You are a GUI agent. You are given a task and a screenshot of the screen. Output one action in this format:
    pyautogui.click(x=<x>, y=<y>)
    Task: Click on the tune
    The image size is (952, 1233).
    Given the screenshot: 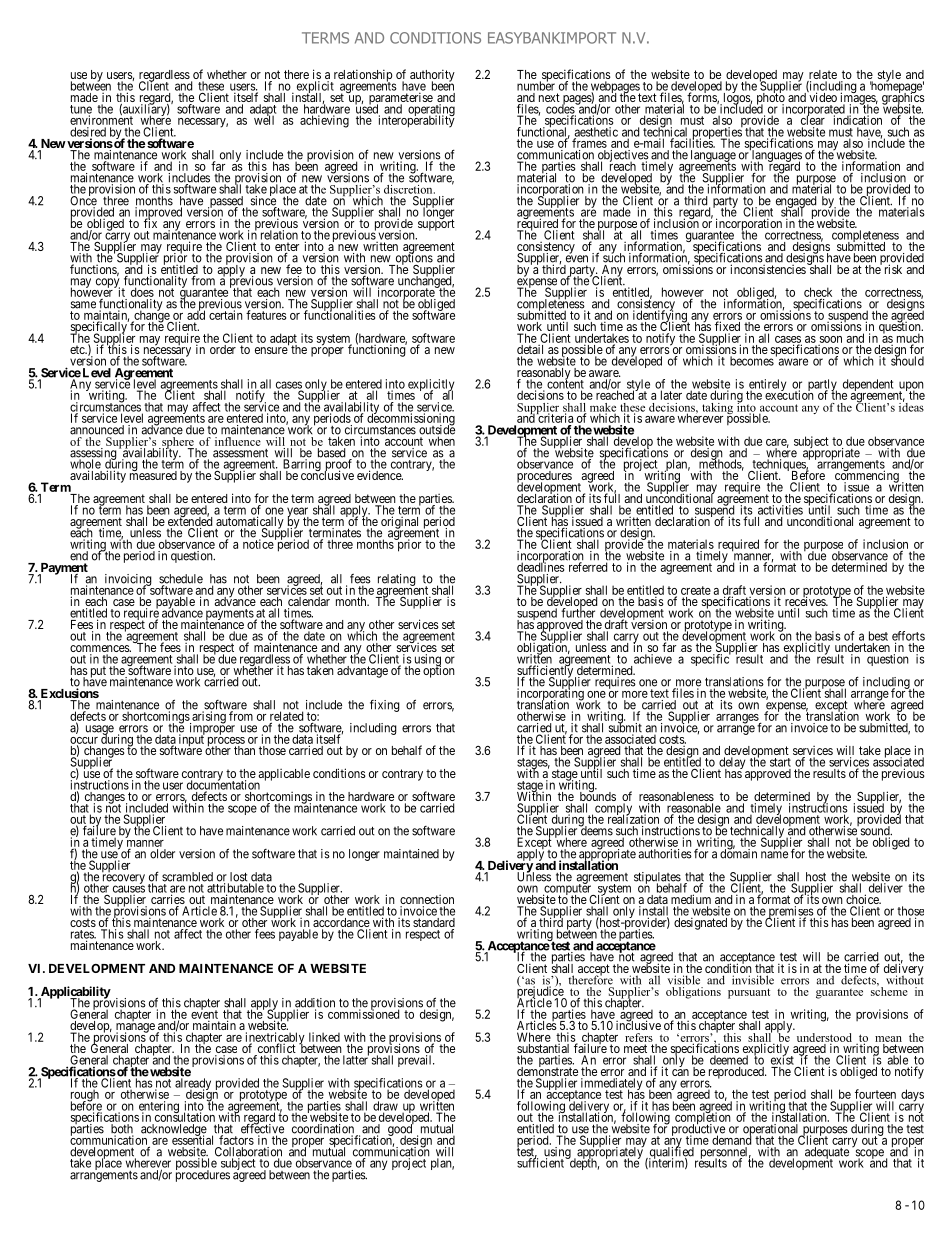 What is the action you would take?
    pyautogui.click(x=81, y=110)
